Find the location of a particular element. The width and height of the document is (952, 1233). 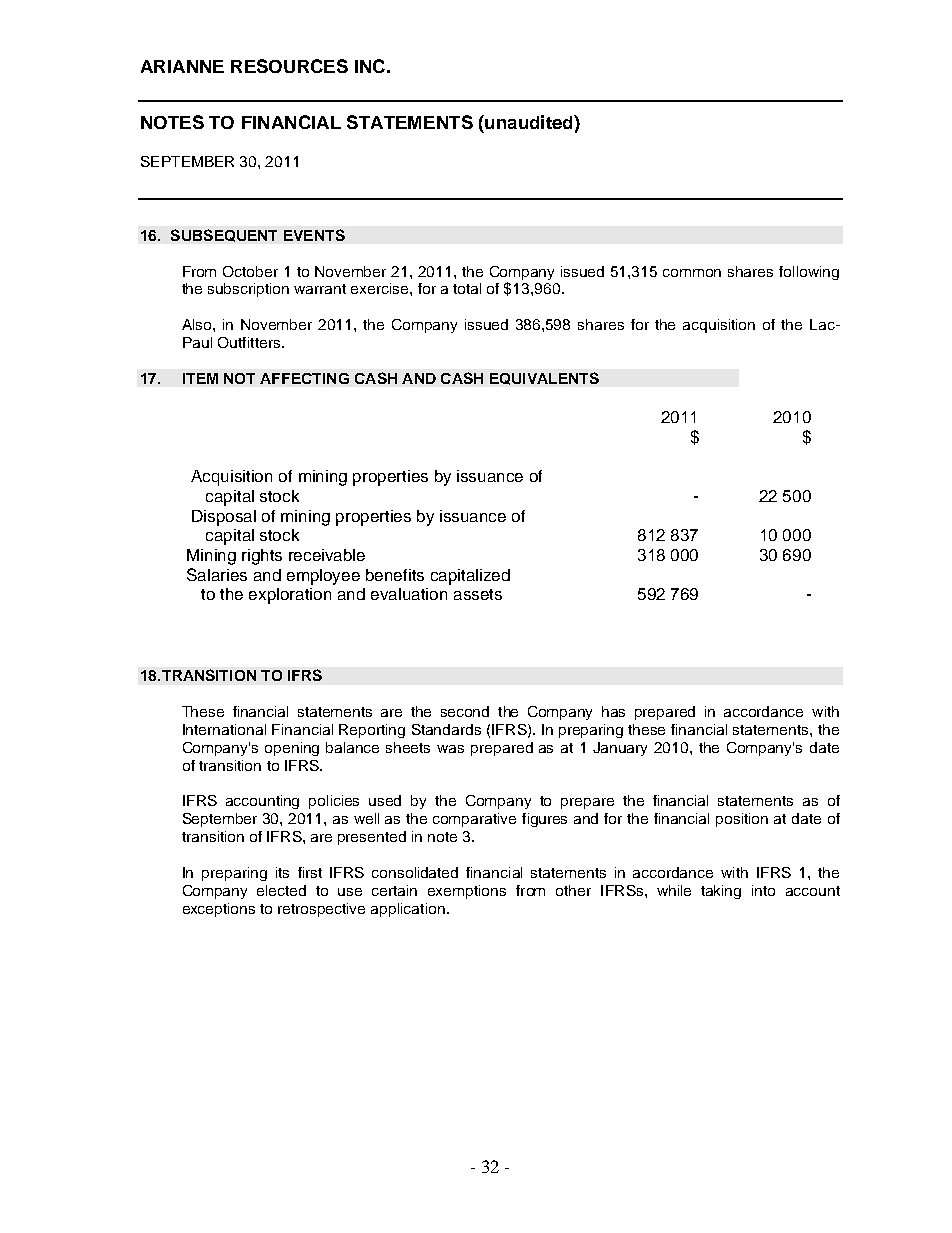

elected is located at coordinates (281, 890).
